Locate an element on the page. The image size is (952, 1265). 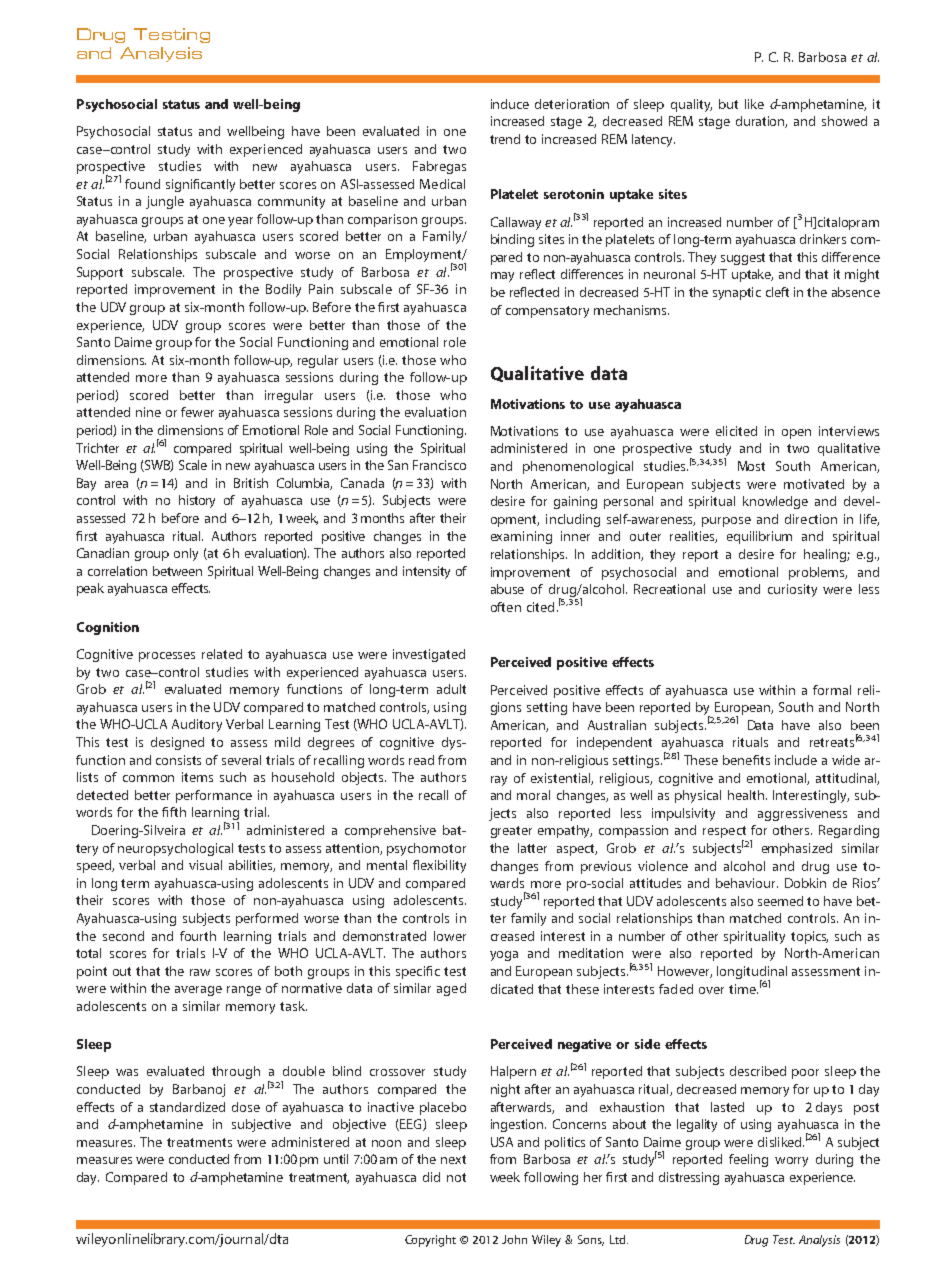
history is located at coordinates (197, 501).
